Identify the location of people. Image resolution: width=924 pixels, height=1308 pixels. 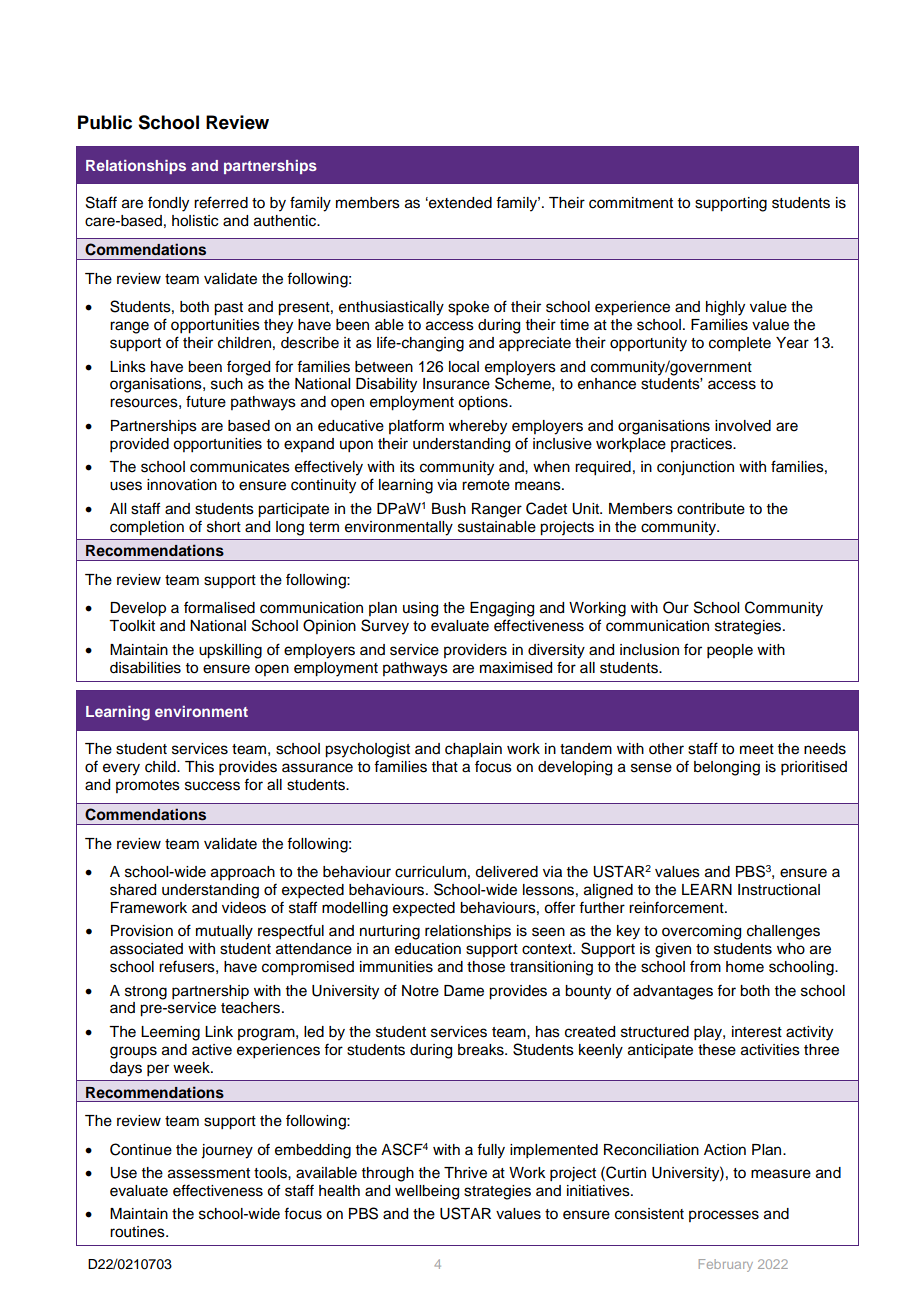
(730, 651).
